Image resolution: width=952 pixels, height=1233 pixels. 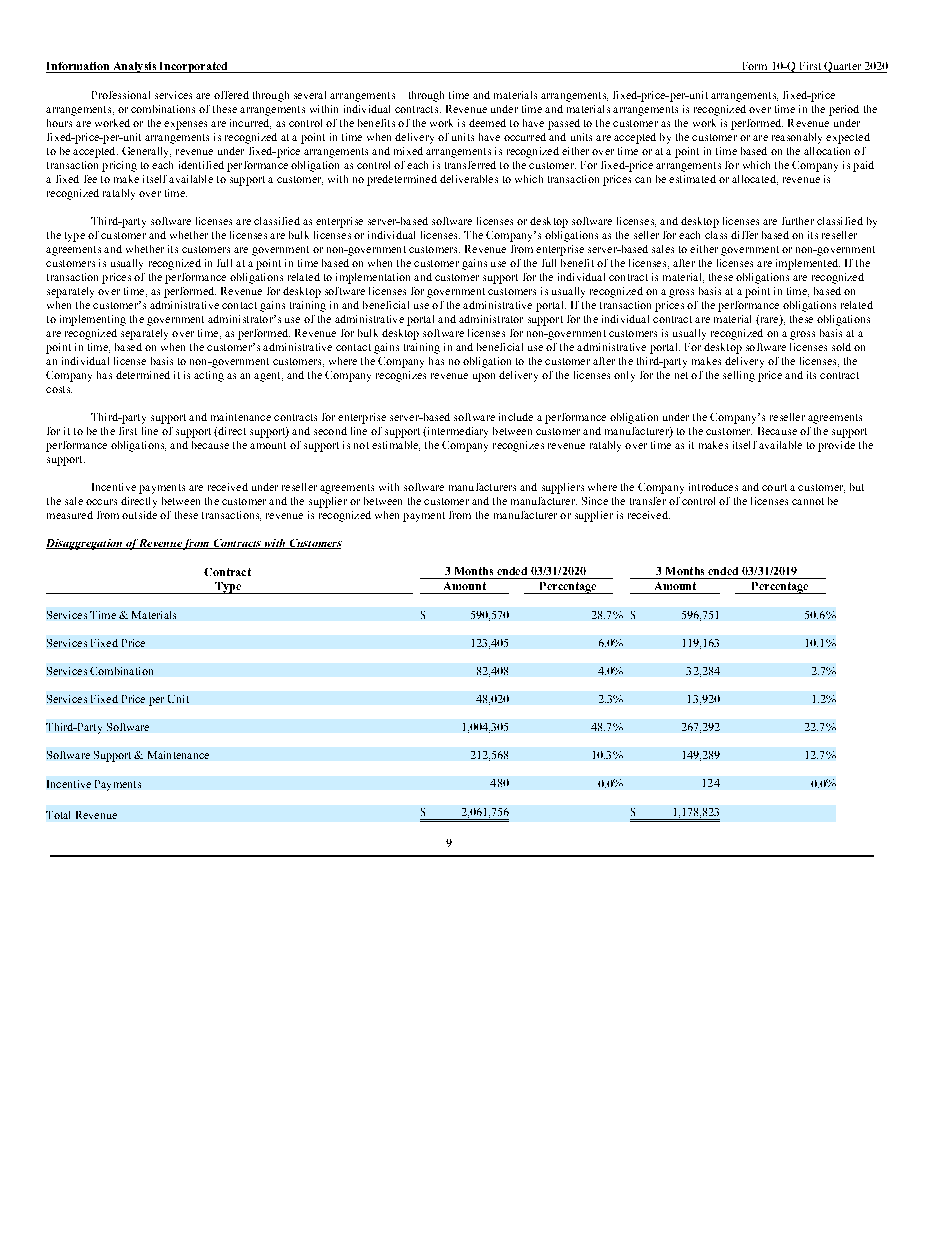 I want to click on cannot, so click(x=808, y=501).
